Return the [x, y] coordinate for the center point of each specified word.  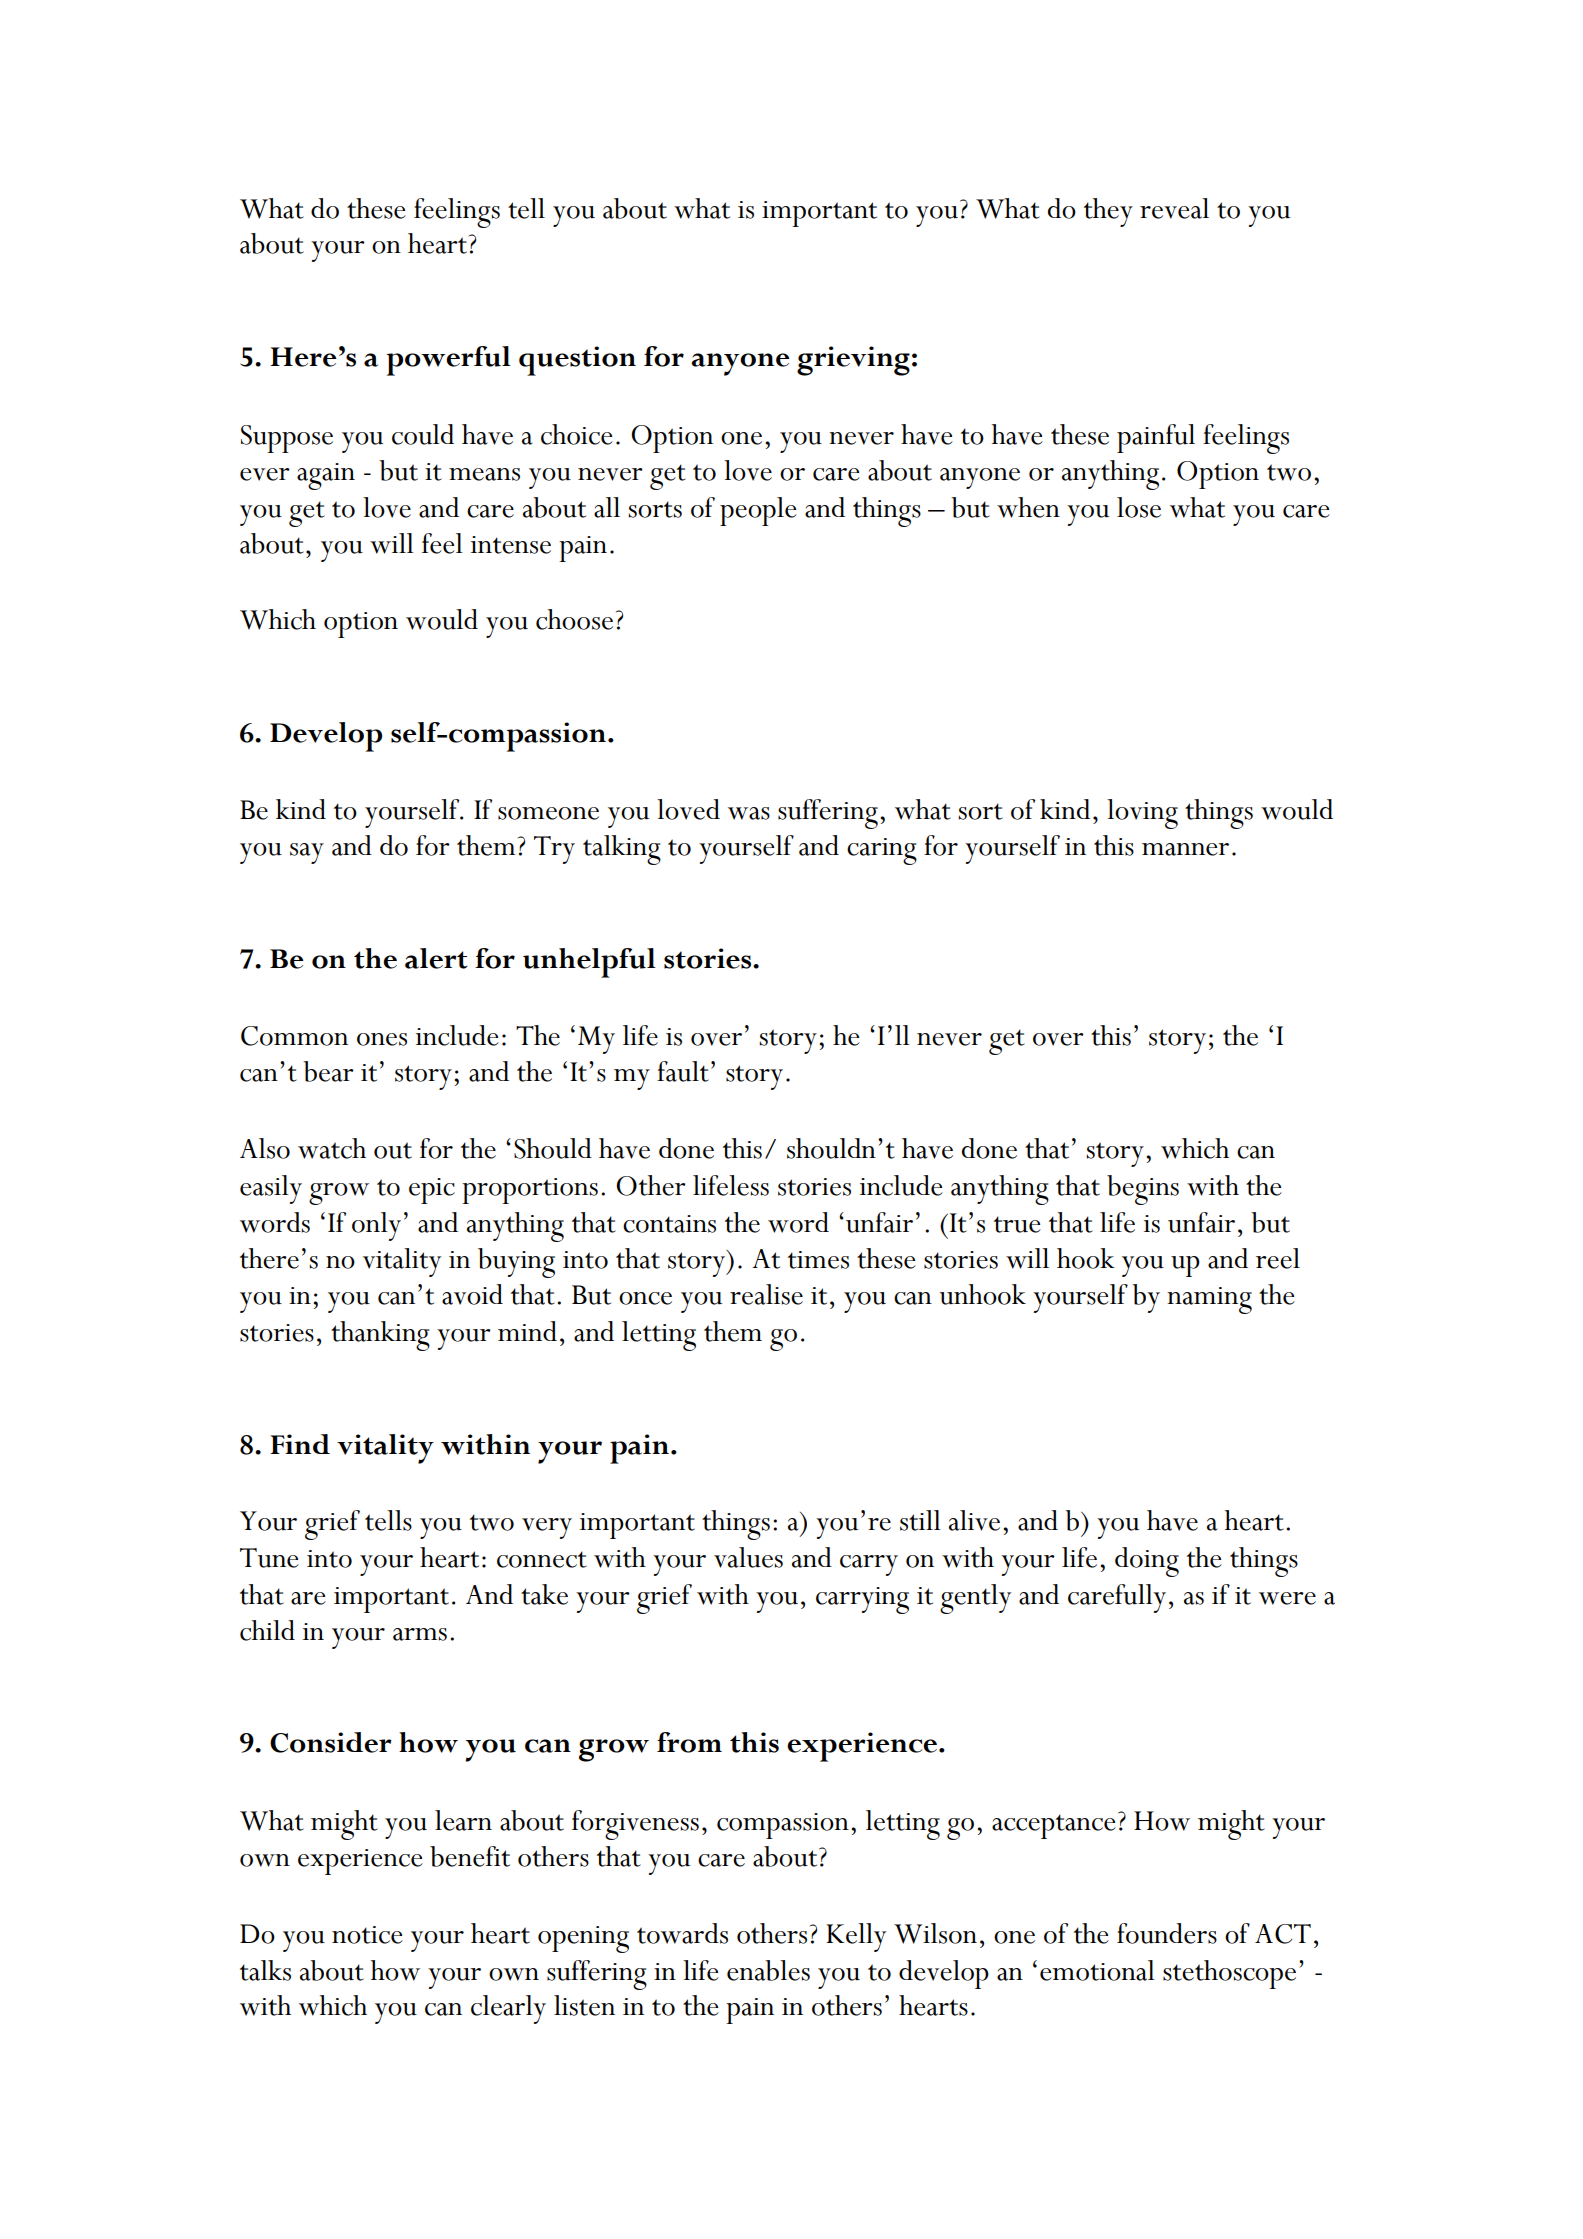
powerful [448, 361]
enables [768, 1970]
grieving [853, 361]
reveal [1174, 208]
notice [367, 1935]
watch [332, 1148]
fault [683, 1071]
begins [1143, 1190]
